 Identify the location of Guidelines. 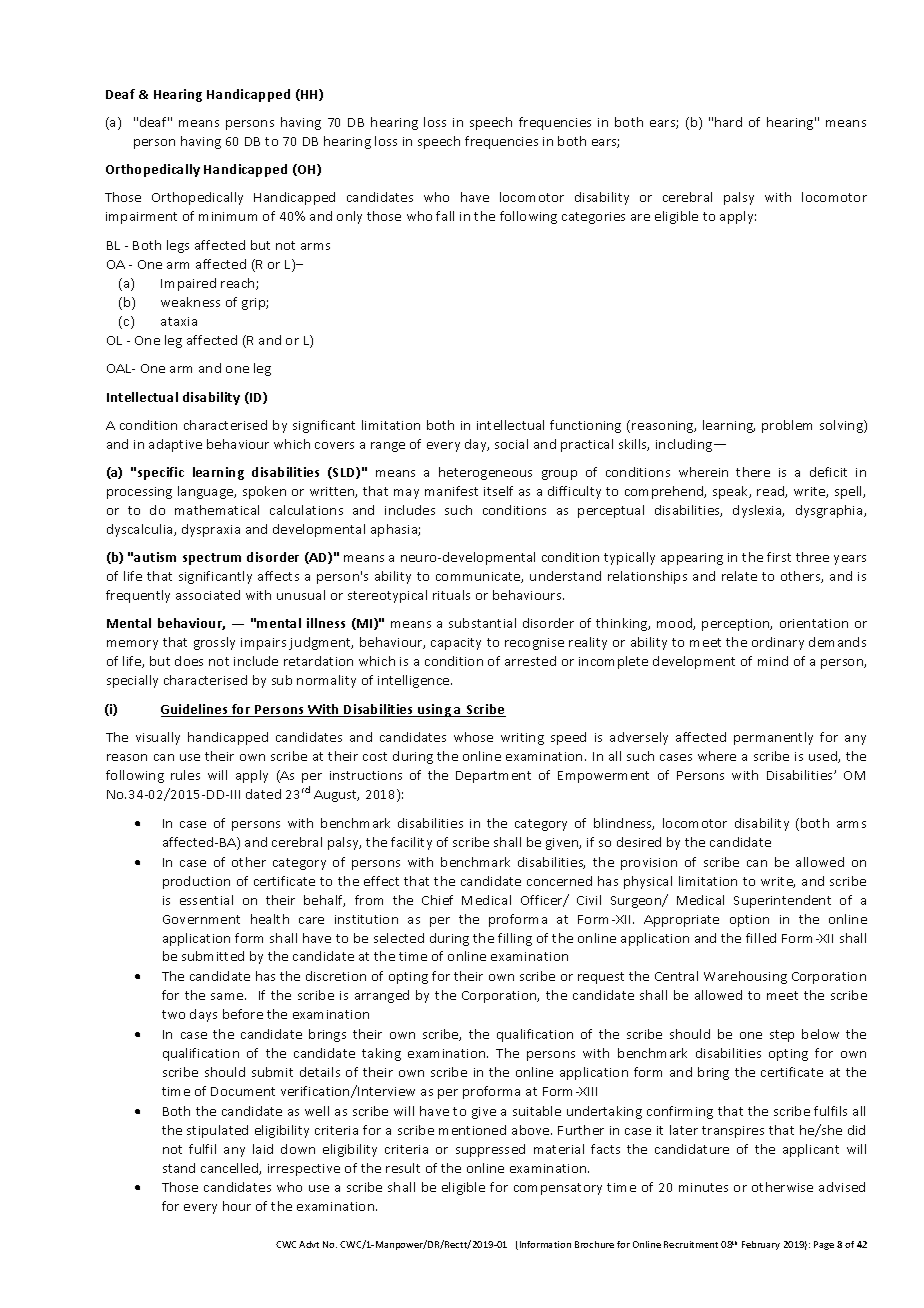
(195, 710).
